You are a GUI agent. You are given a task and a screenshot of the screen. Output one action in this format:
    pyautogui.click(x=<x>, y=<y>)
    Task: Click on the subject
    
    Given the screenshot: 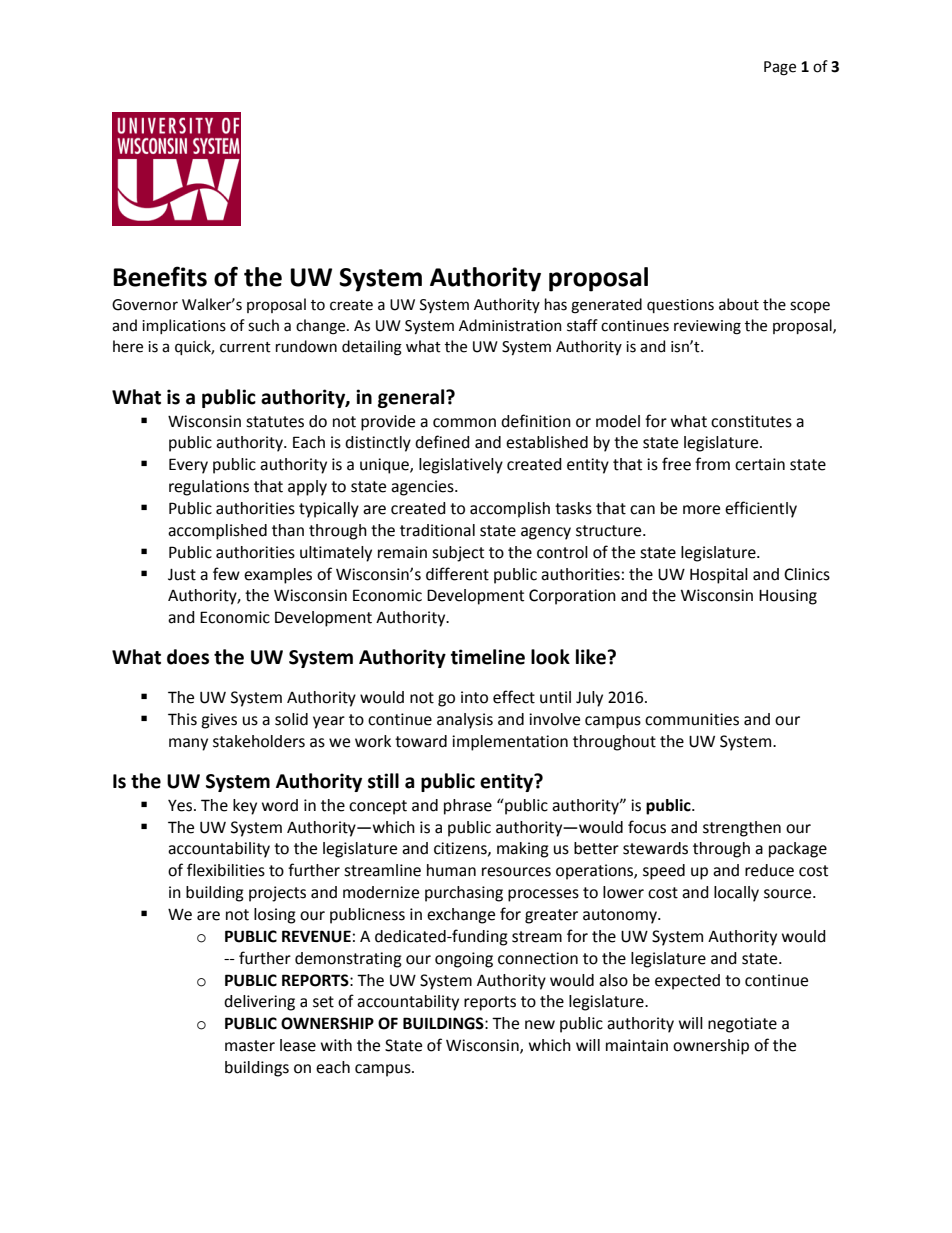 What is the action you would take?
    pyautogui.click(x=458, y=554)
